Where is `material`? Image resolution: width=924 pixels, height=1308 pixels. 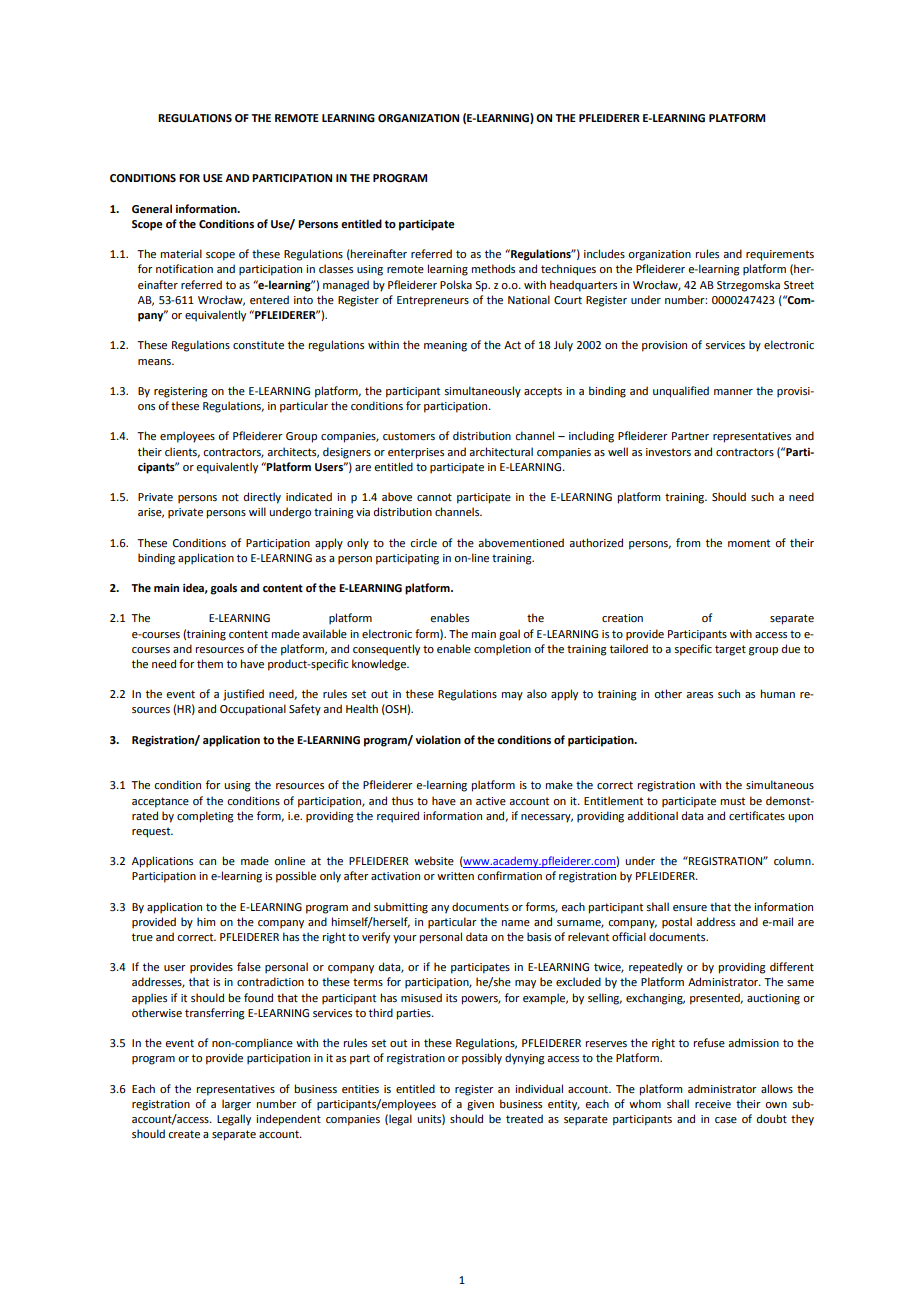
material is located at coordinates (181, 253).
